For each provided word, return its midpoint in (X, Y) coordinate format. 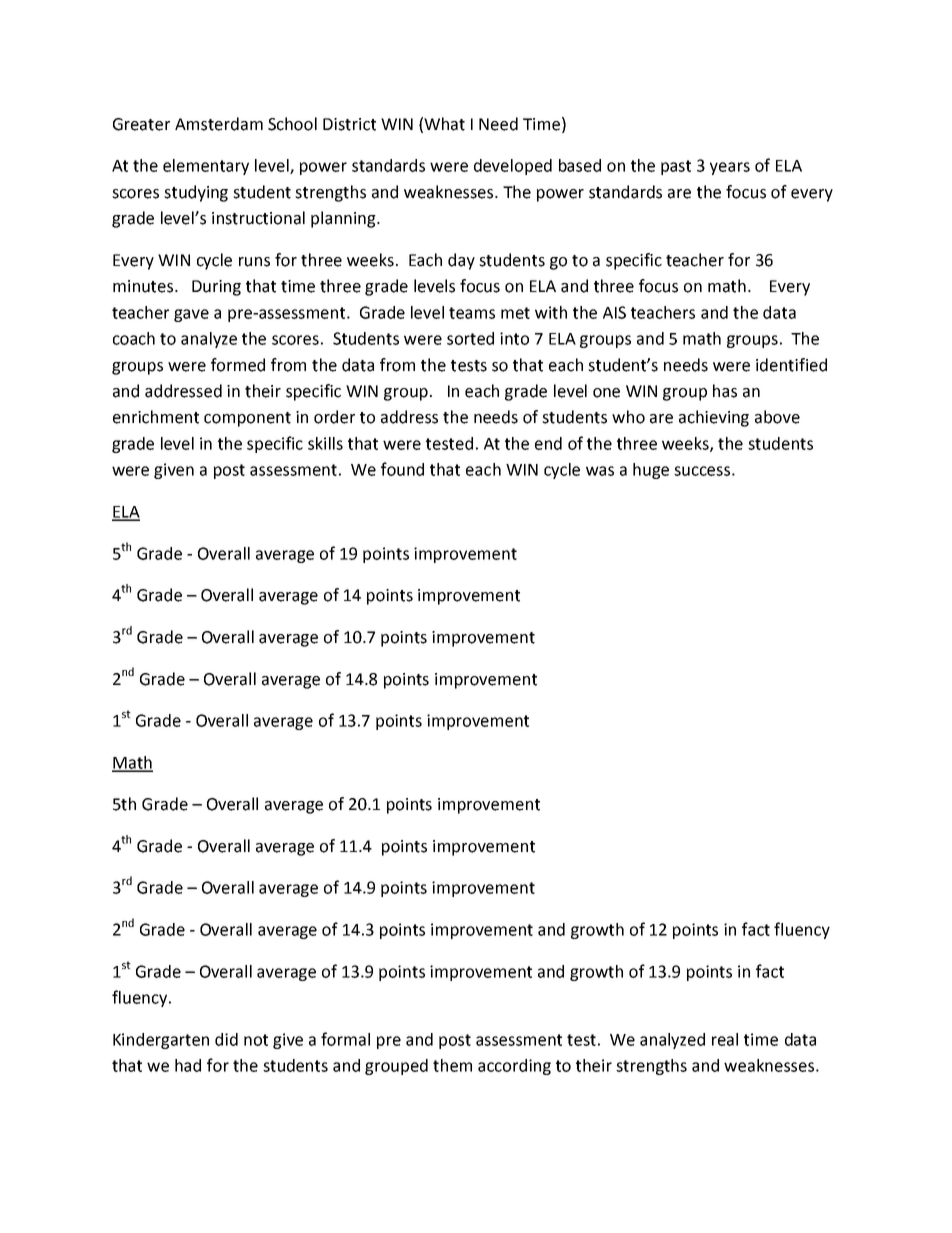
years (730, 168)
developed (513, 167)
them (452, 1065)
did (226, 1039)
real (725, 1039)
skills (325, 443)
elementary (206, 167)
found (402, 469)
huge (651, 471)
